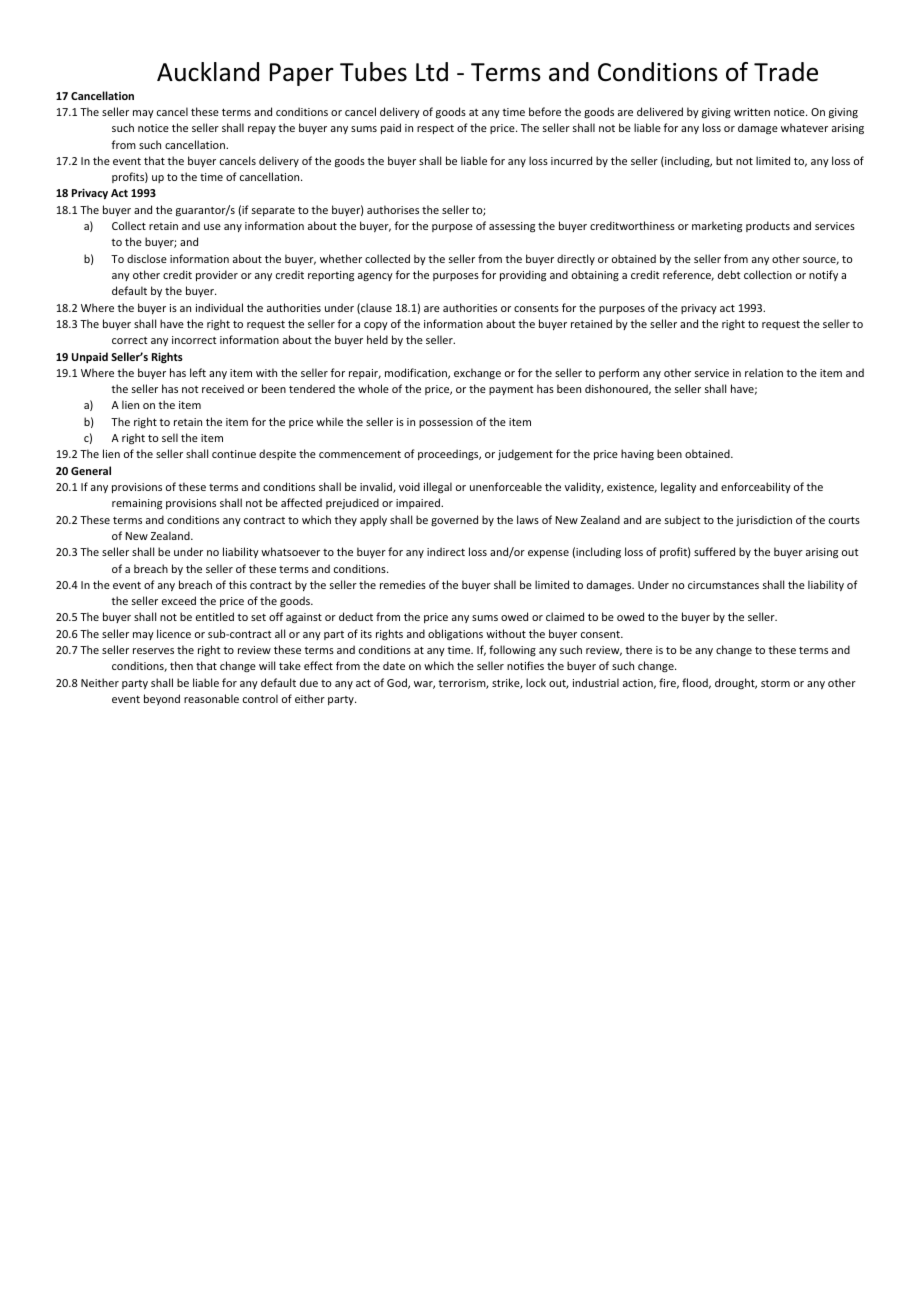 The height and width of the page is (1308, 924). What do you see at coordinates (512, 227) in the page?
I see `assessing` at bounding box center [512, 227].
